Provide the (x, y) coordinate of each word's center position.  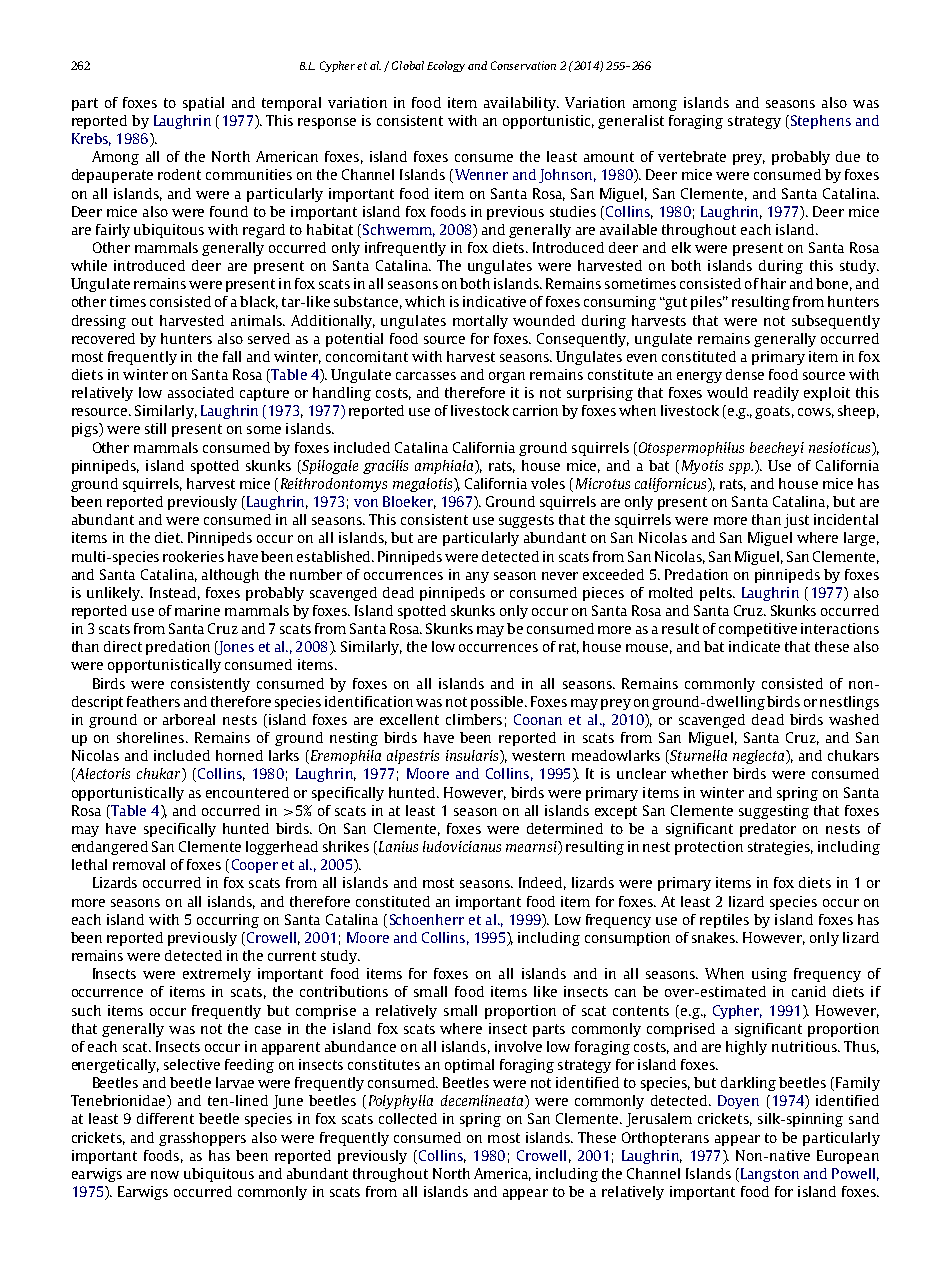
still (155, 428)
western (538, 756)
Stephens (821, 122)
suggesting (774, 812)
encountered (247, 792)
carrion (535, 410)
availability (521, 104)
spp (741, 468)
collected (408, 1118)
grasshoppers (202, 1139)
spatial (203, 104)
